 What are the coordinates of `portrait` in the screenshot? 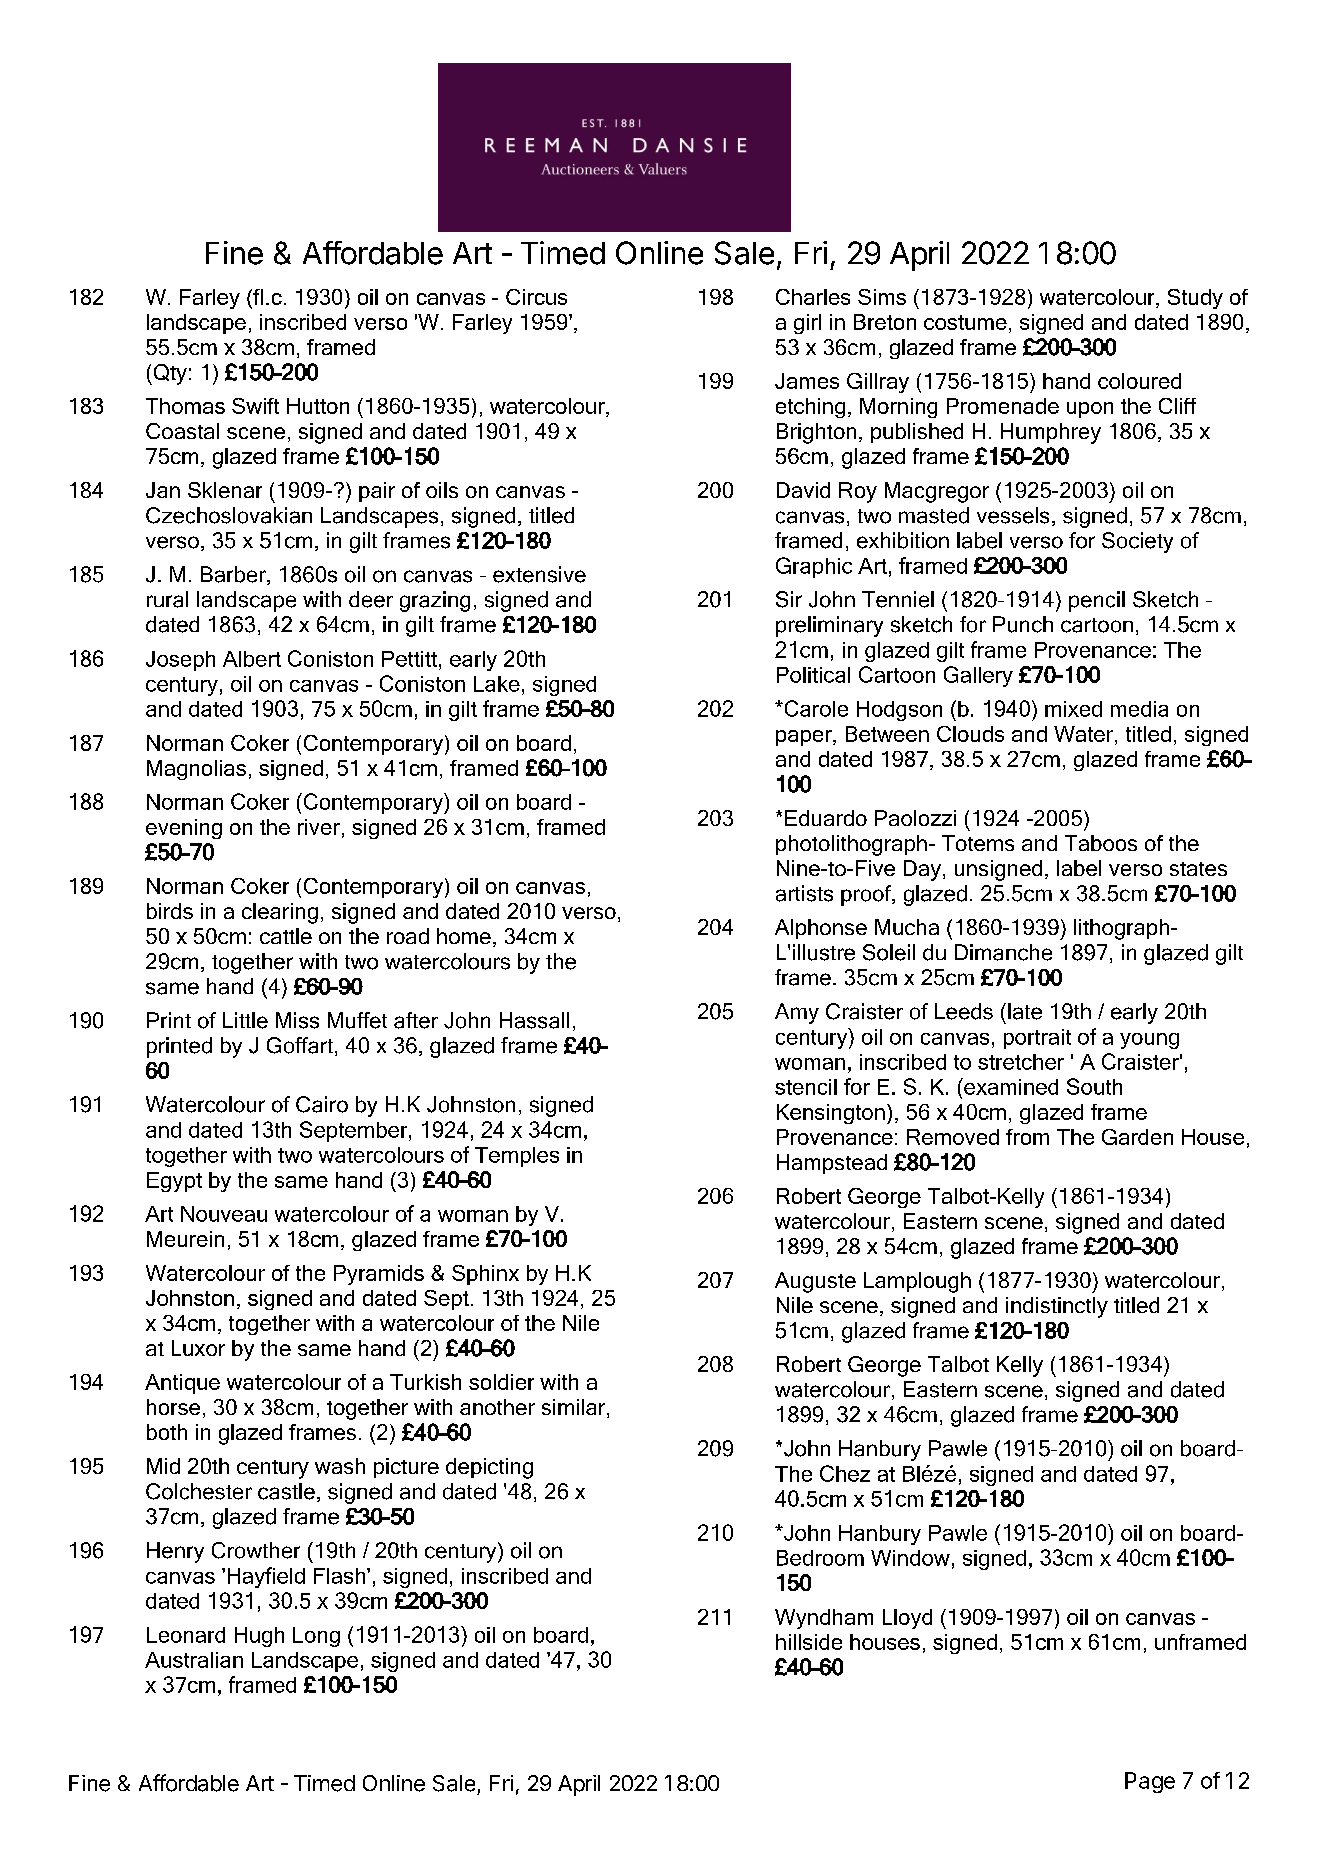 It's located at (1037, 1039).
